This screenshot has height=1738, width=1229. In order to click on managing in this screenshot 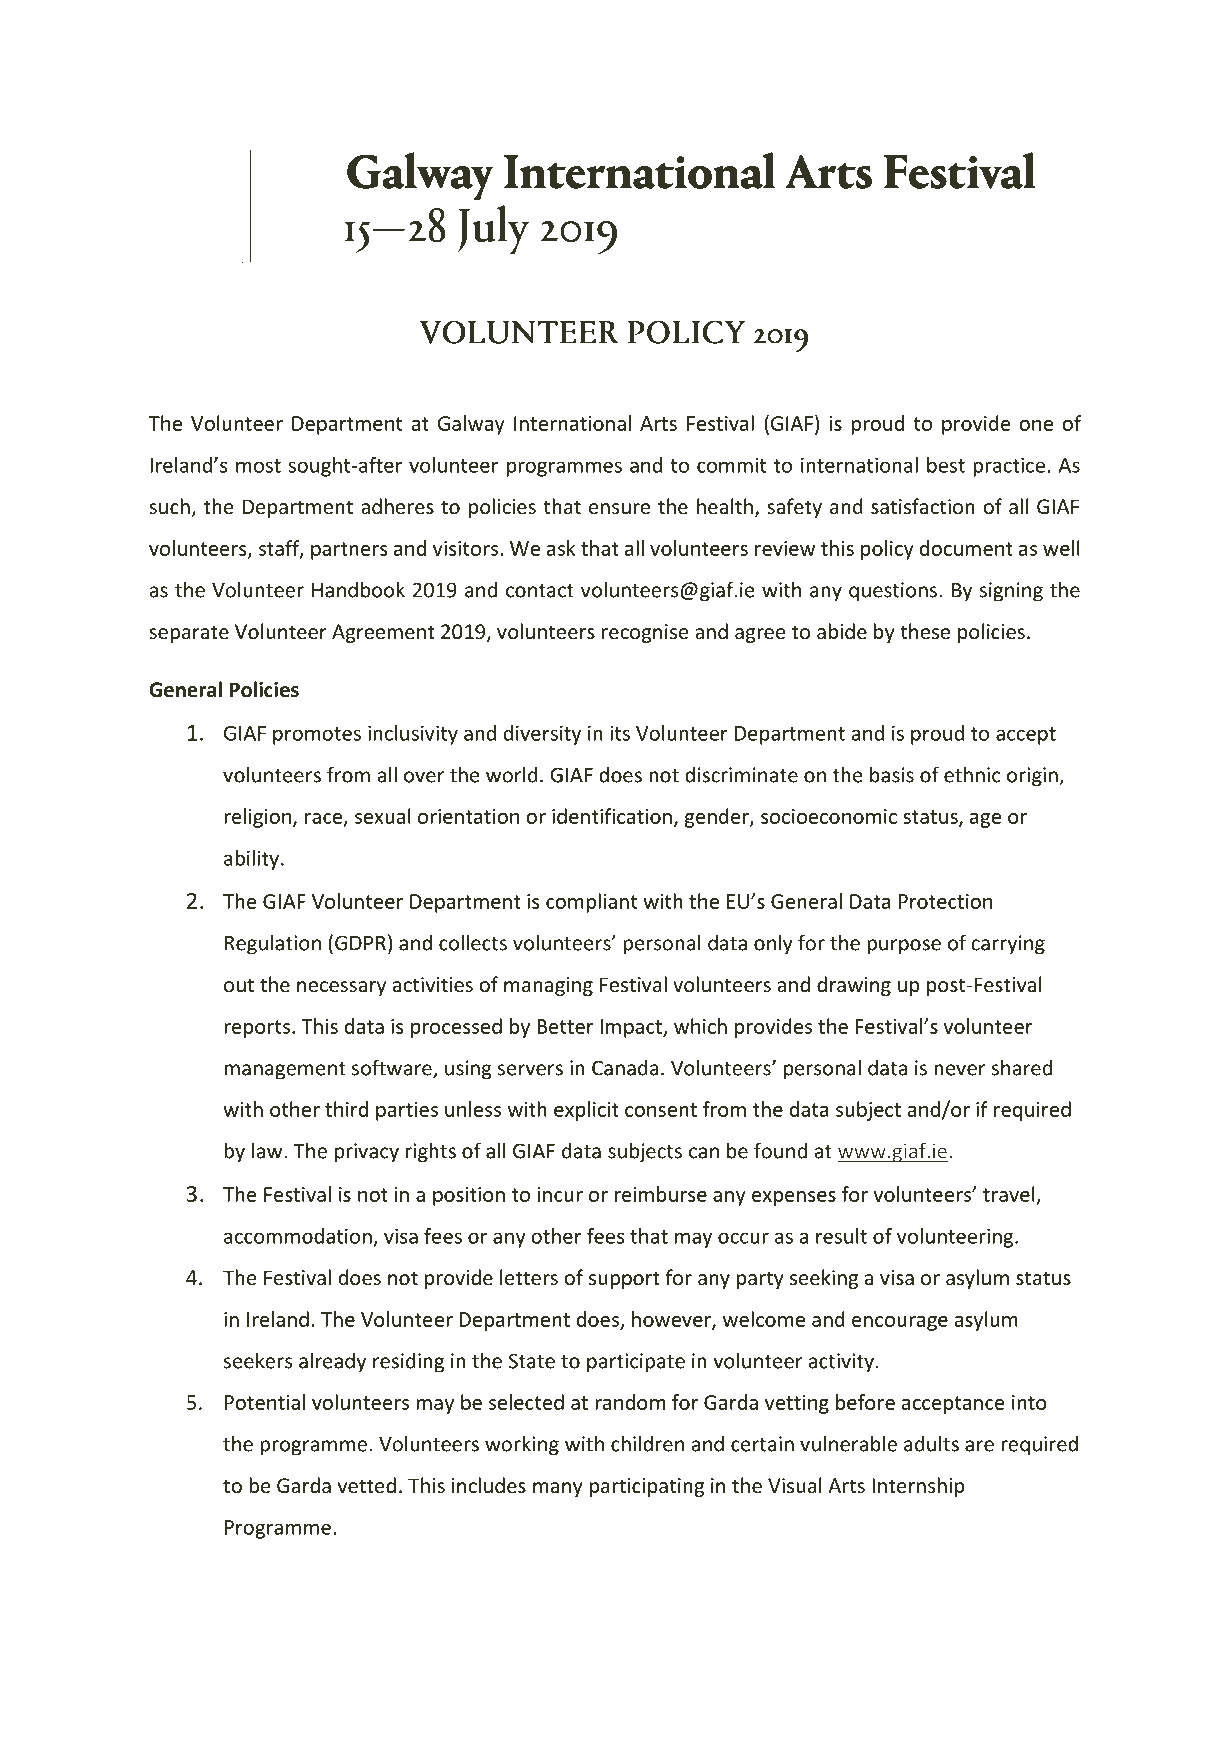, I will do `click(548, 986)`.
